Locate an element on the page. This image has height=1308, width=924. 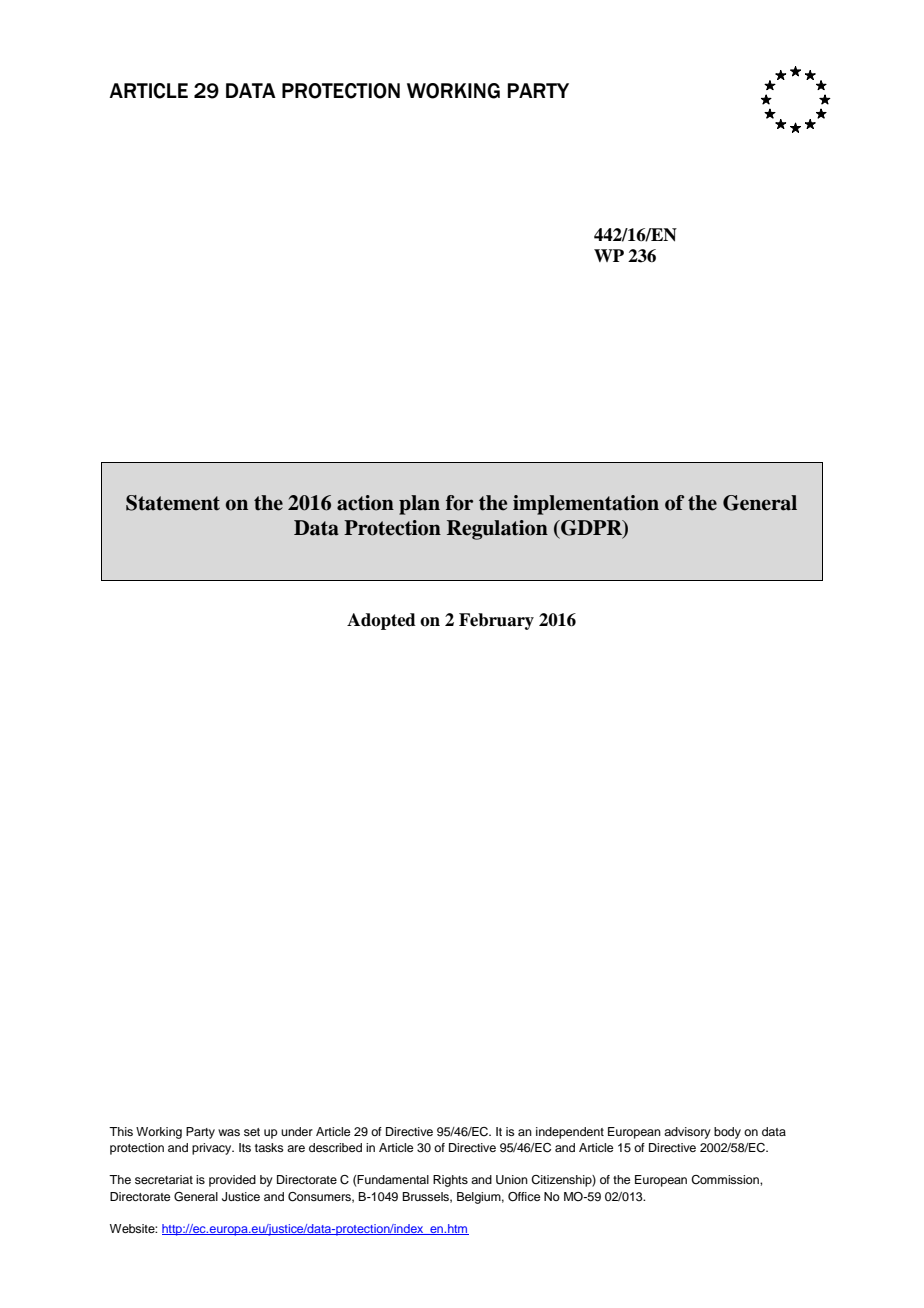
described is located at coordinates (335, 1147).
